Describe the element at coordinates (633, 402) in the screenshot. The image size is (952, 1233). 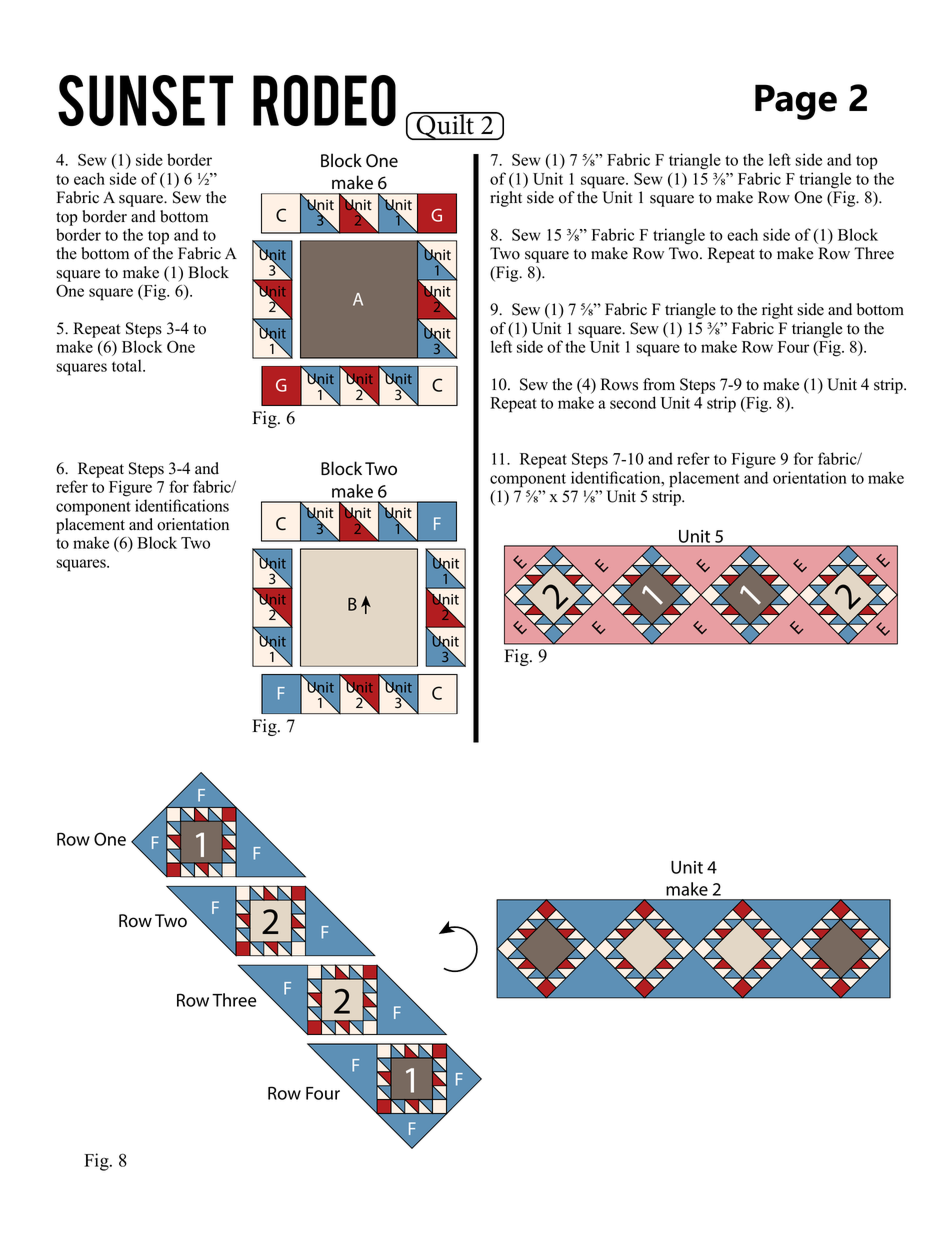
I see `second` at that location.
